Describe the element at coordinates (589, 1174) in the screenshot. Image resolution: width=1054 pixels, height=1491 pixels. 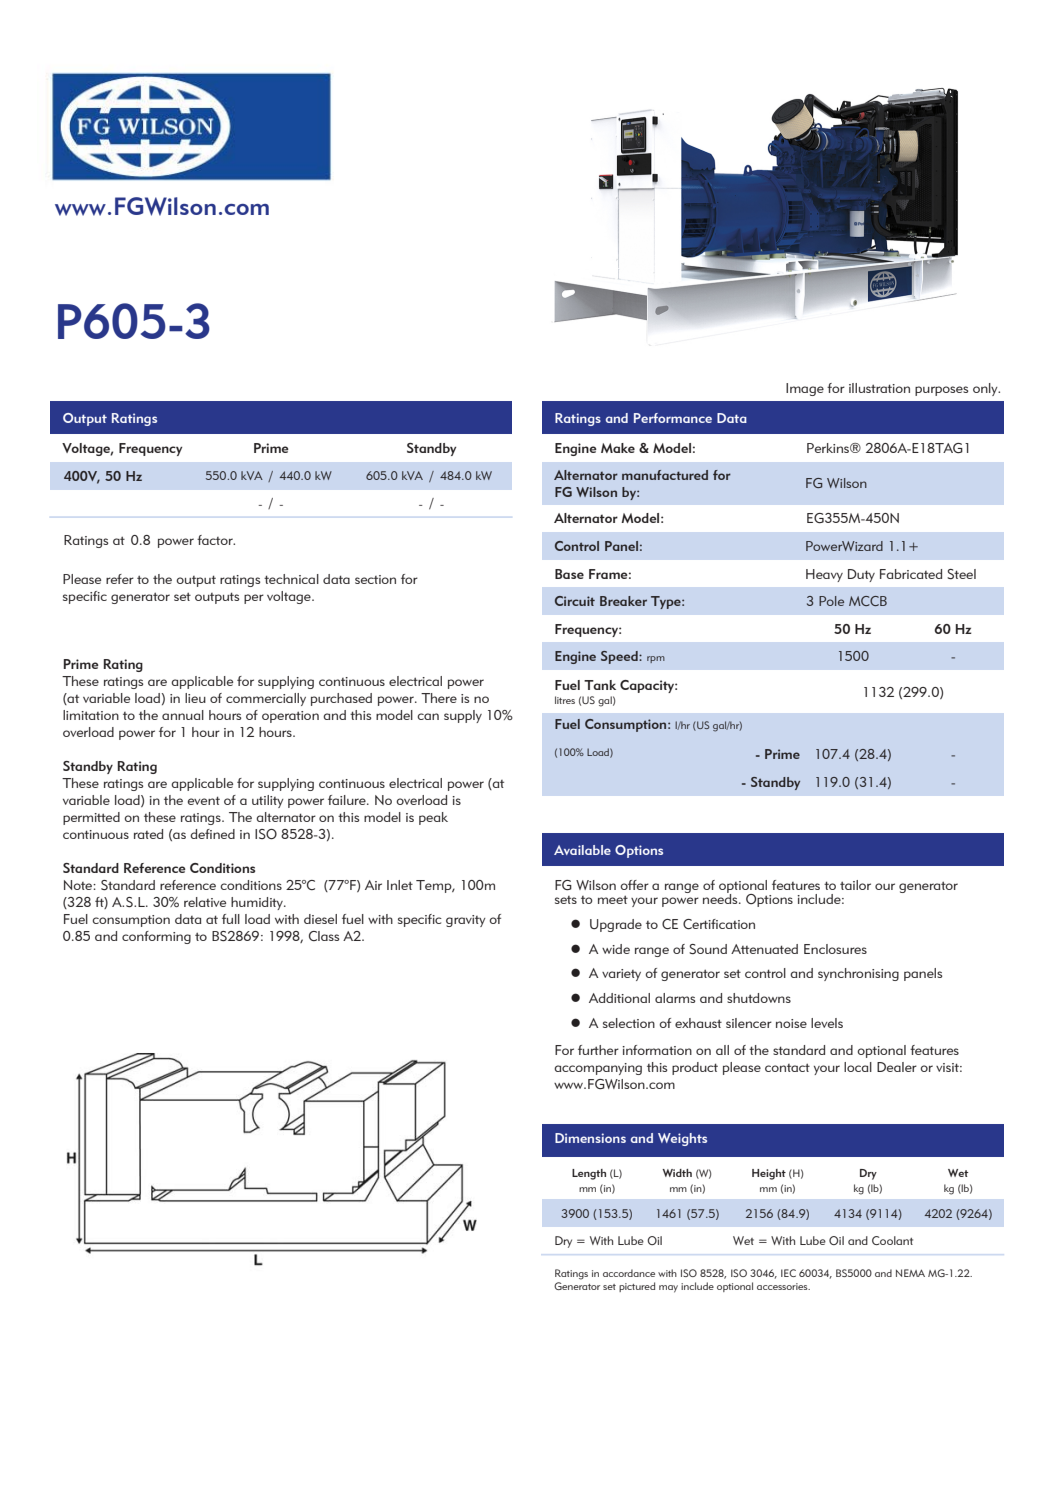
I see `Length` at that location.
